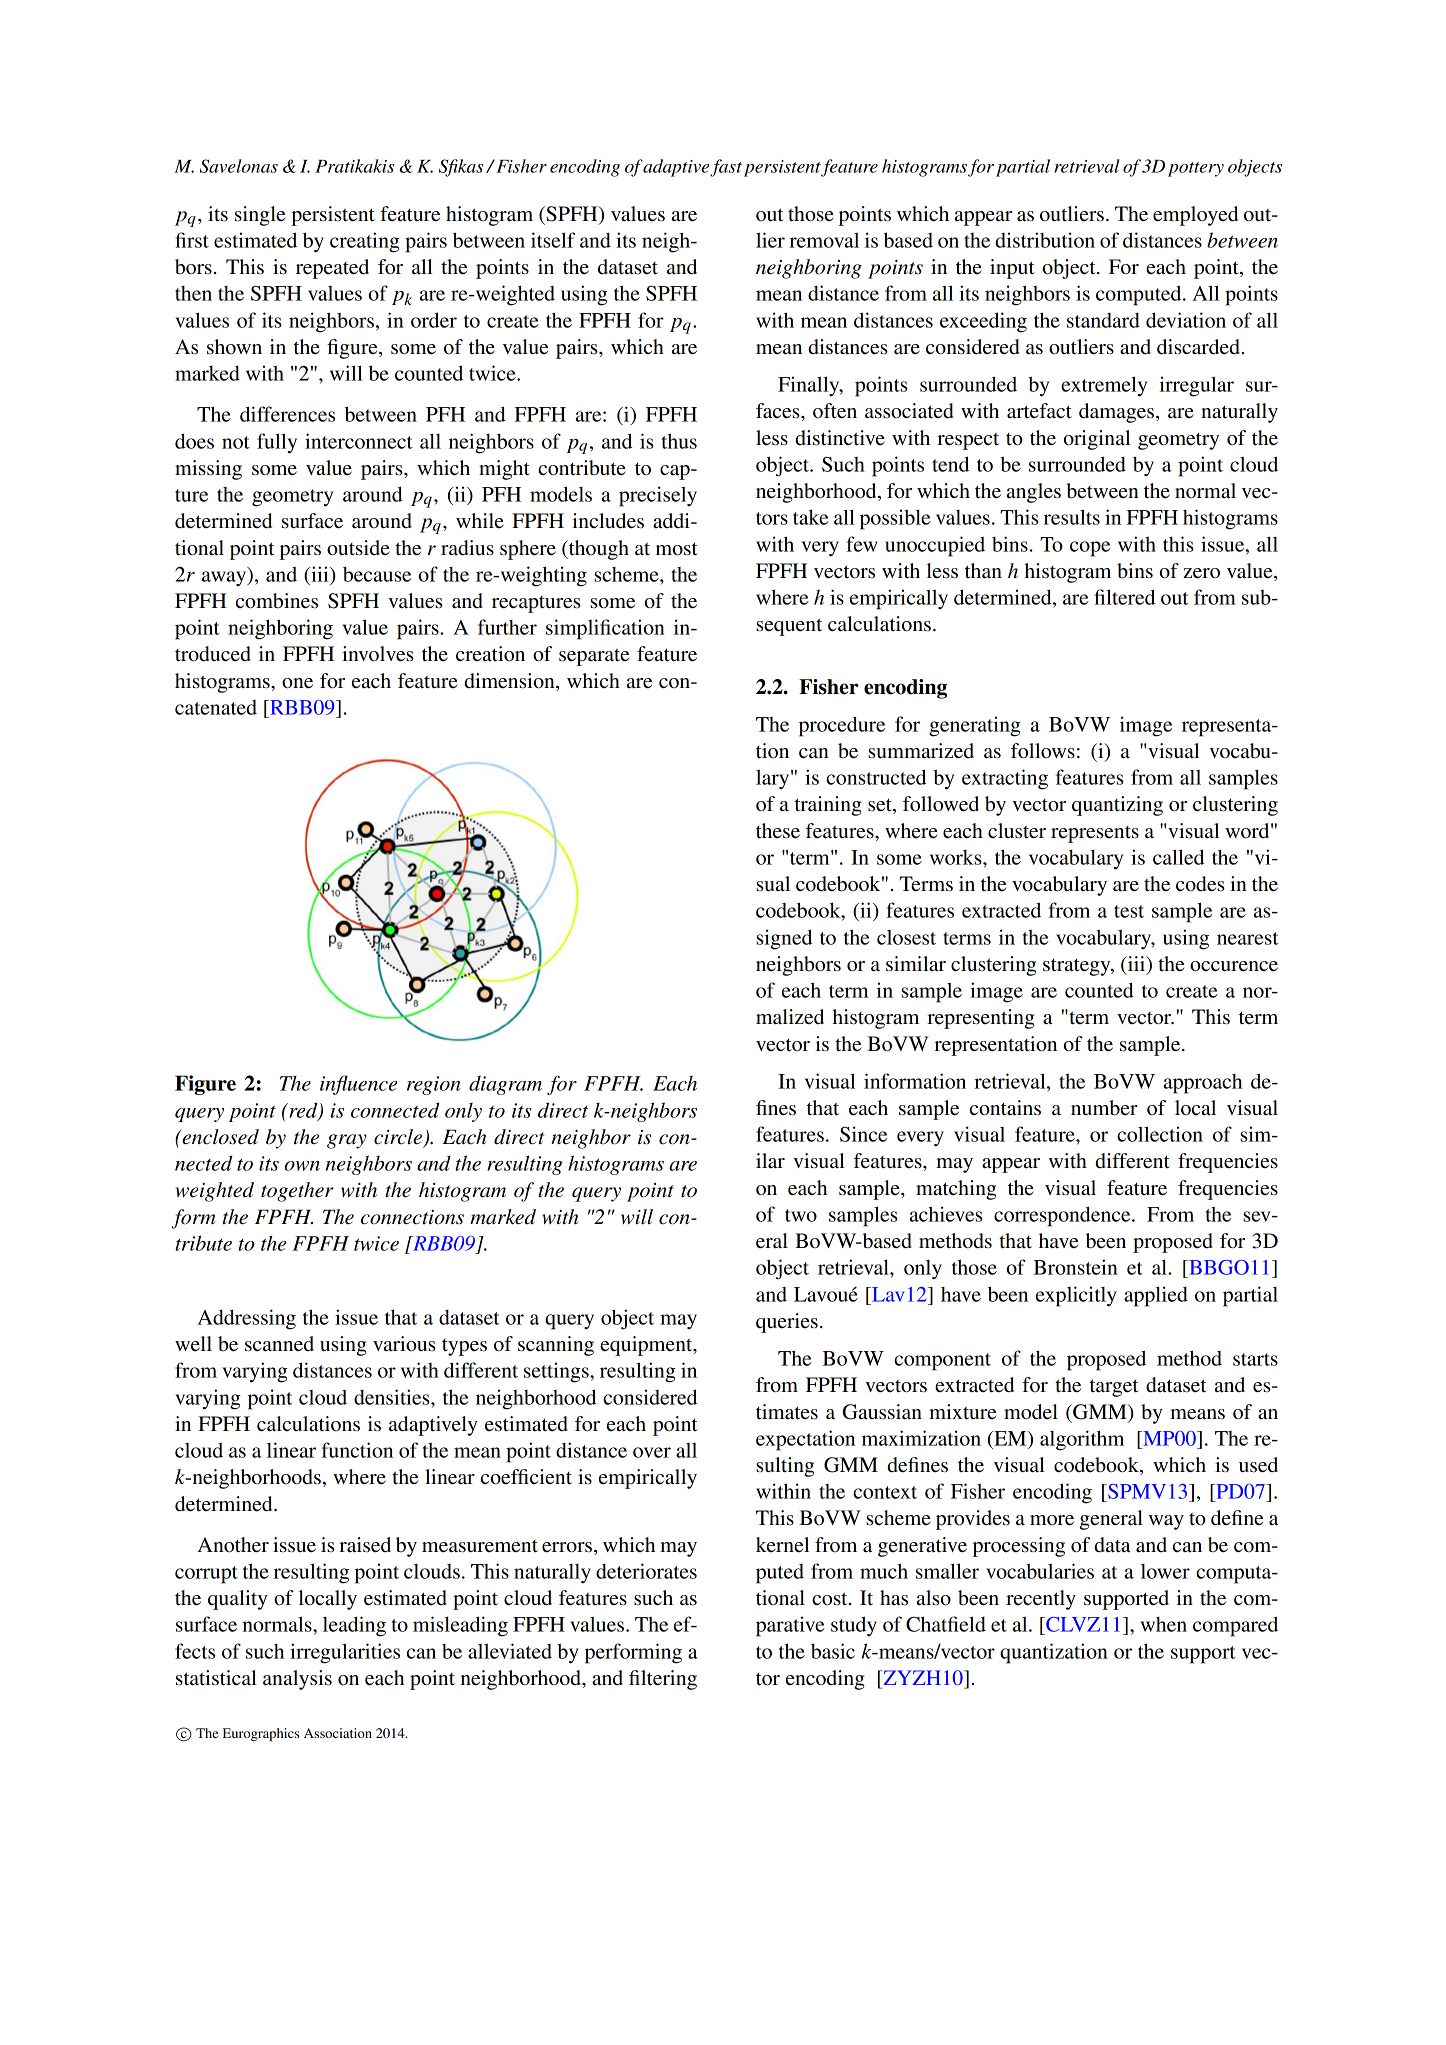 This page has width=1446, height=2045. Describe the element at coordinates (726, 168) in the page. I see `fast` at that location.
